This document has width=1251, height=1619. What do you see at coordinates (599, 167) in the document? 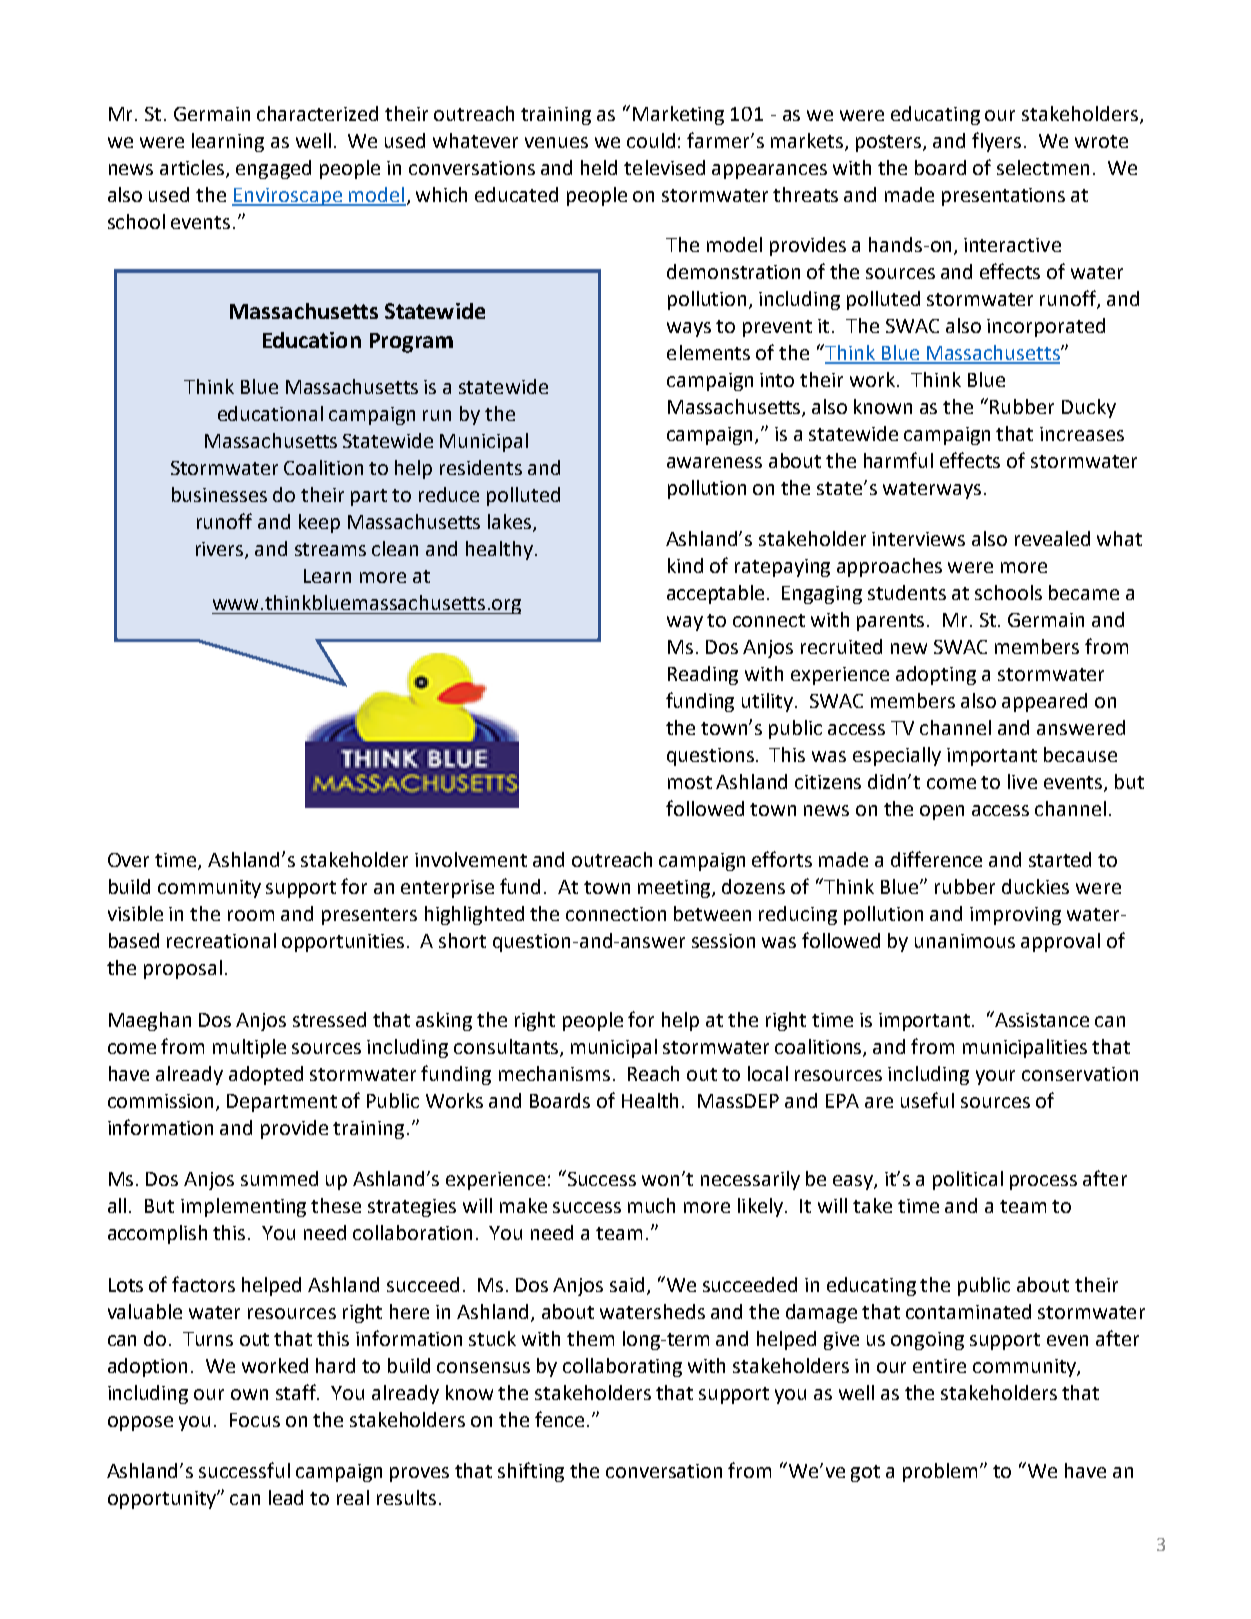
I see `held` at bounding box center [599, 167].
